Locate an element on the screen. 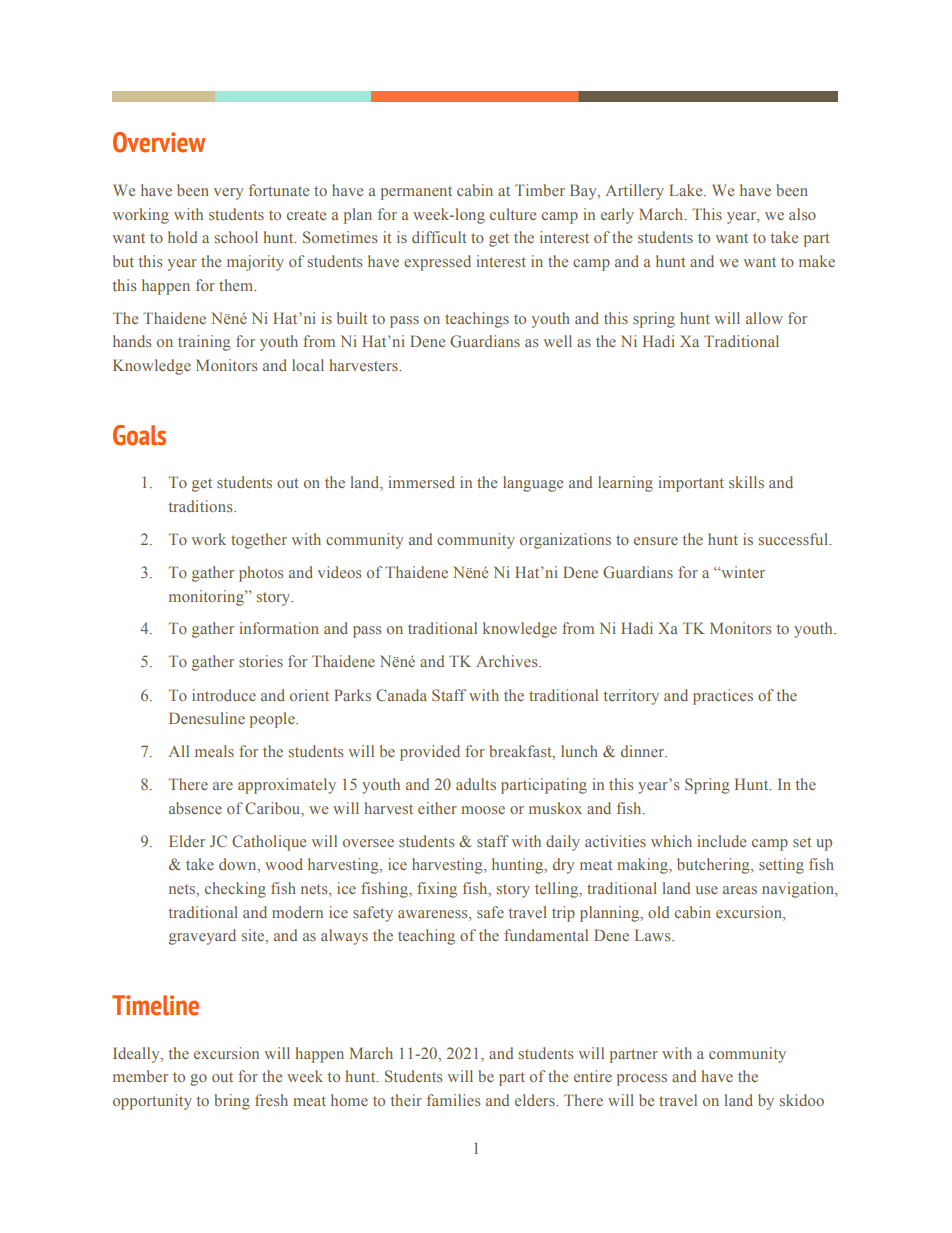 The image size is (952, 1233). process is located at coordinates (642, 1080).
